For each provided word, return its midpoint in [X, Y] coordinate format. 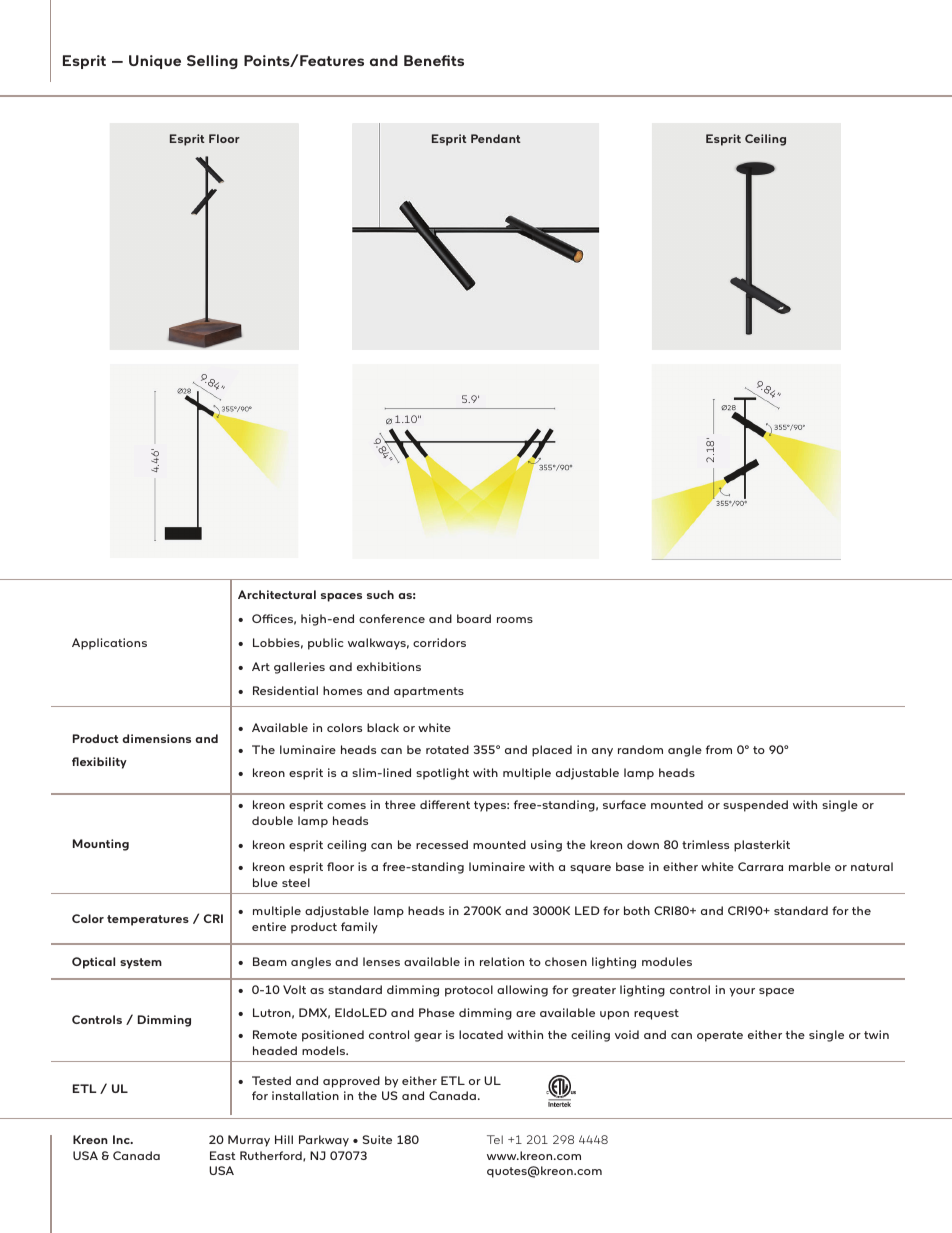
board [474, 618]
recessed [442, 844]
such [380, 594]
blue [265, 882]
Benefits [434, 60]
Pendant [496, 138]
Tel [495, 1139]
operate [720, 1036]
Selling [212, 62]
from [719, 749]
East [223, 1155]
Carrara [760, 866]
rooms [515, 620]
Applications [109, 644]
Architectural [277, 594]
